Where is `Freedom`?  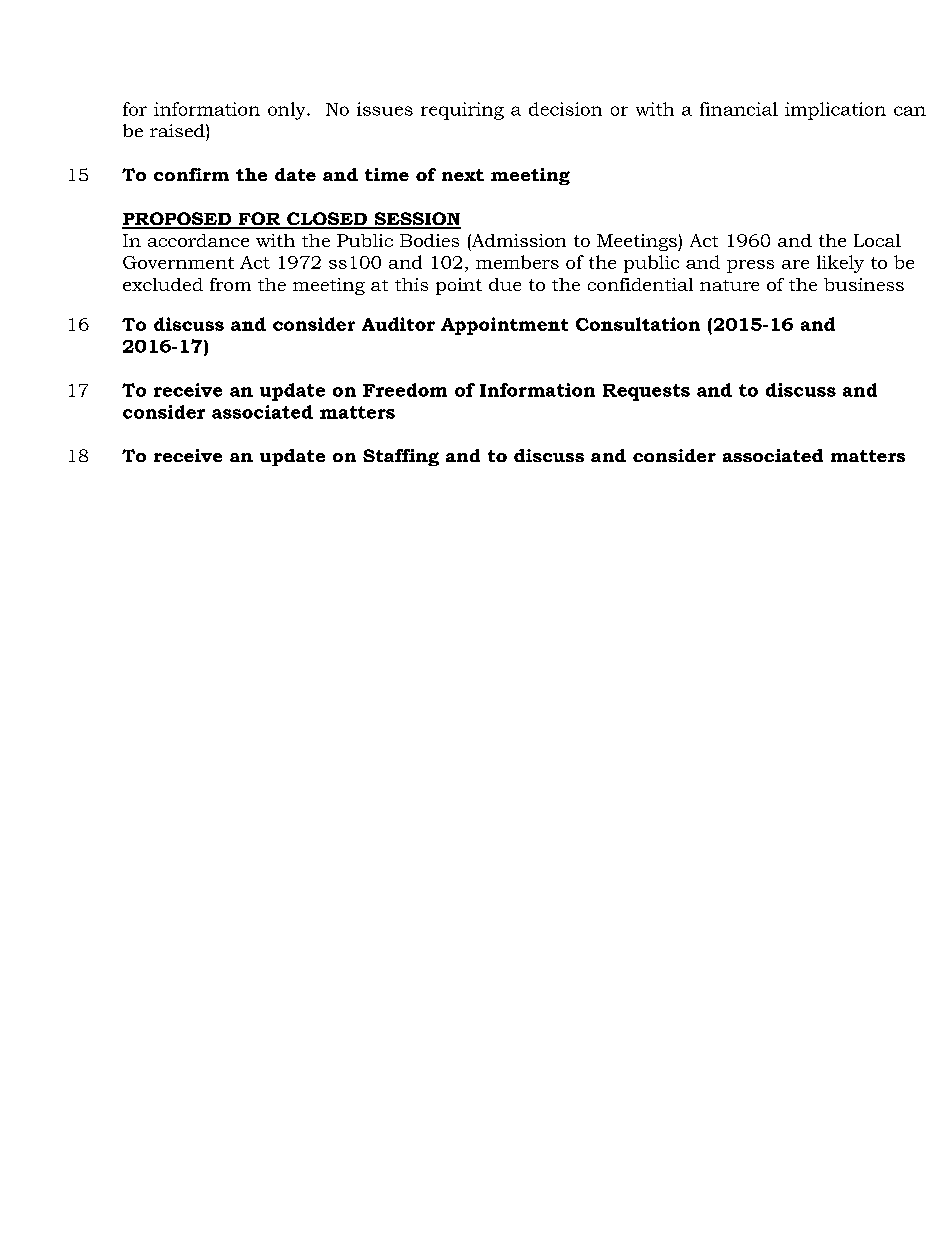
Freedom is located at coordinates (405, 390).
